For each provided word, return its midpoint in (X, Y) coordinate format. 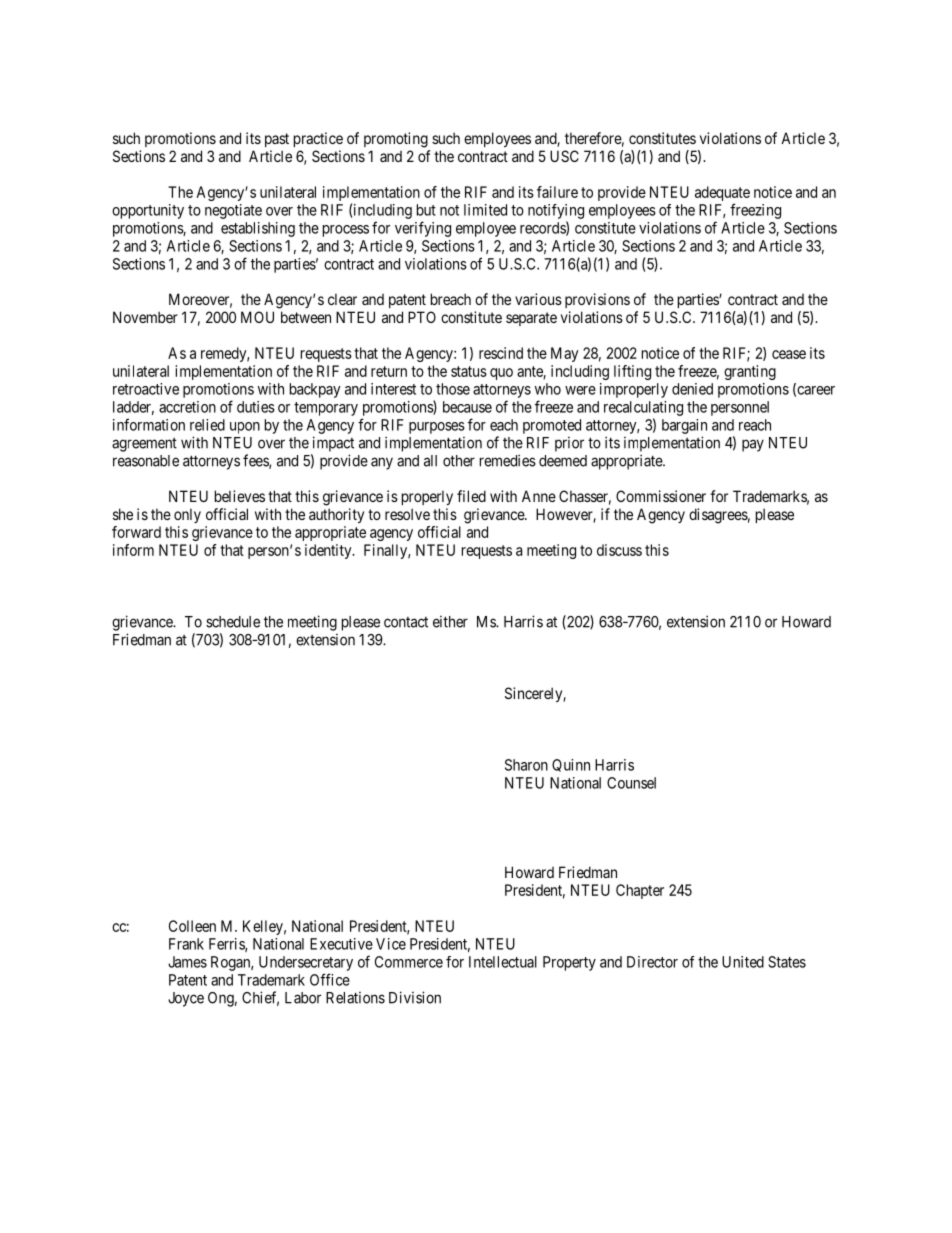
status (469, 371)
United (743, 962)
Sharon (526, 765)
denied (692, 389)
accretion (187, 407)
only (187, 515)
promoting (396, 140)
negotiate (233, 211)
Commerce (409, 962)
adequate (722, 193)
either (450, 622)
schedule (233, 622)
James (187, 962)
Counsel (631, 783)
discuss (619, 550)
